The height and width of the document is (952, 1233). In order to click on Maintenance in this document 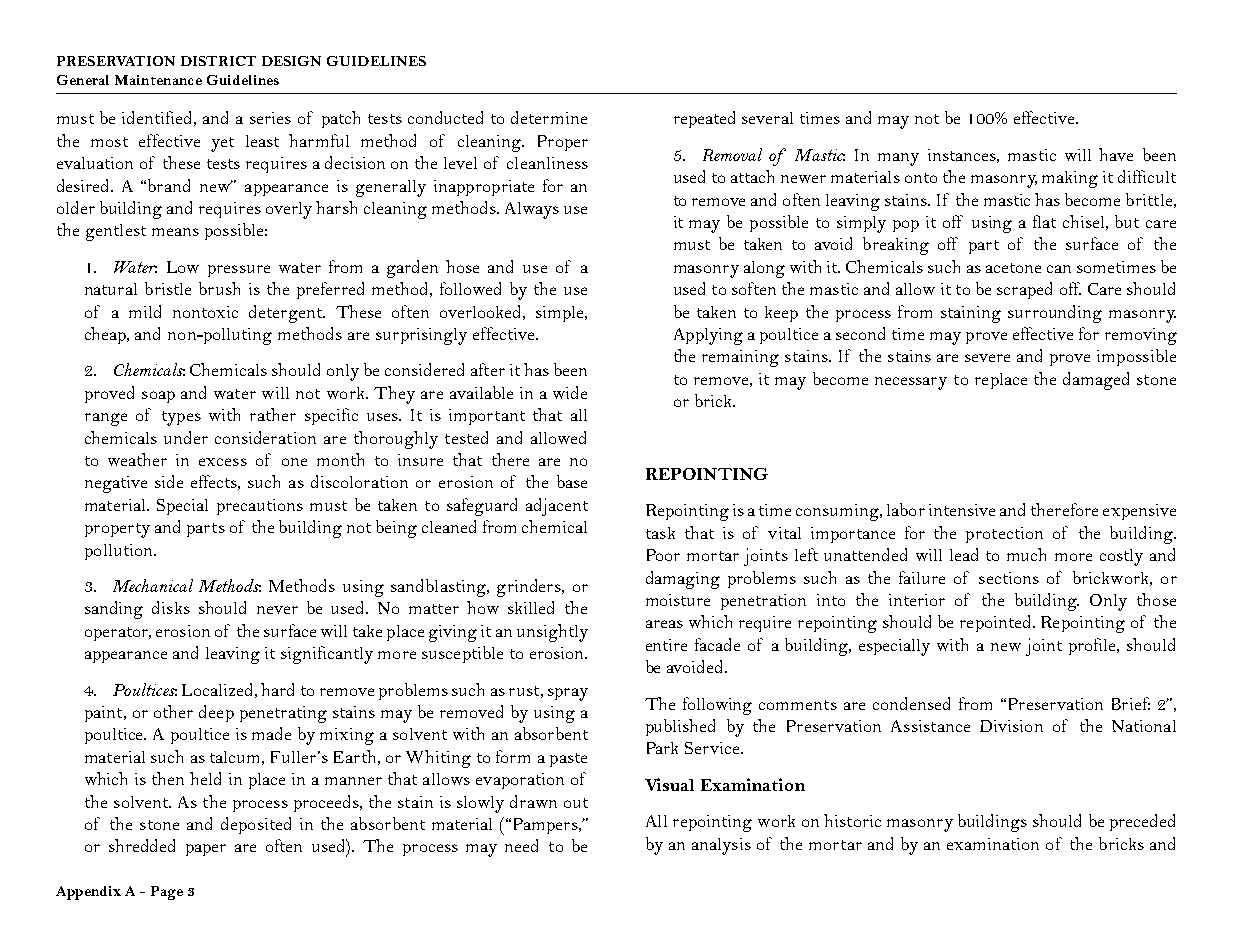, I will do `click(158, 80)`.
